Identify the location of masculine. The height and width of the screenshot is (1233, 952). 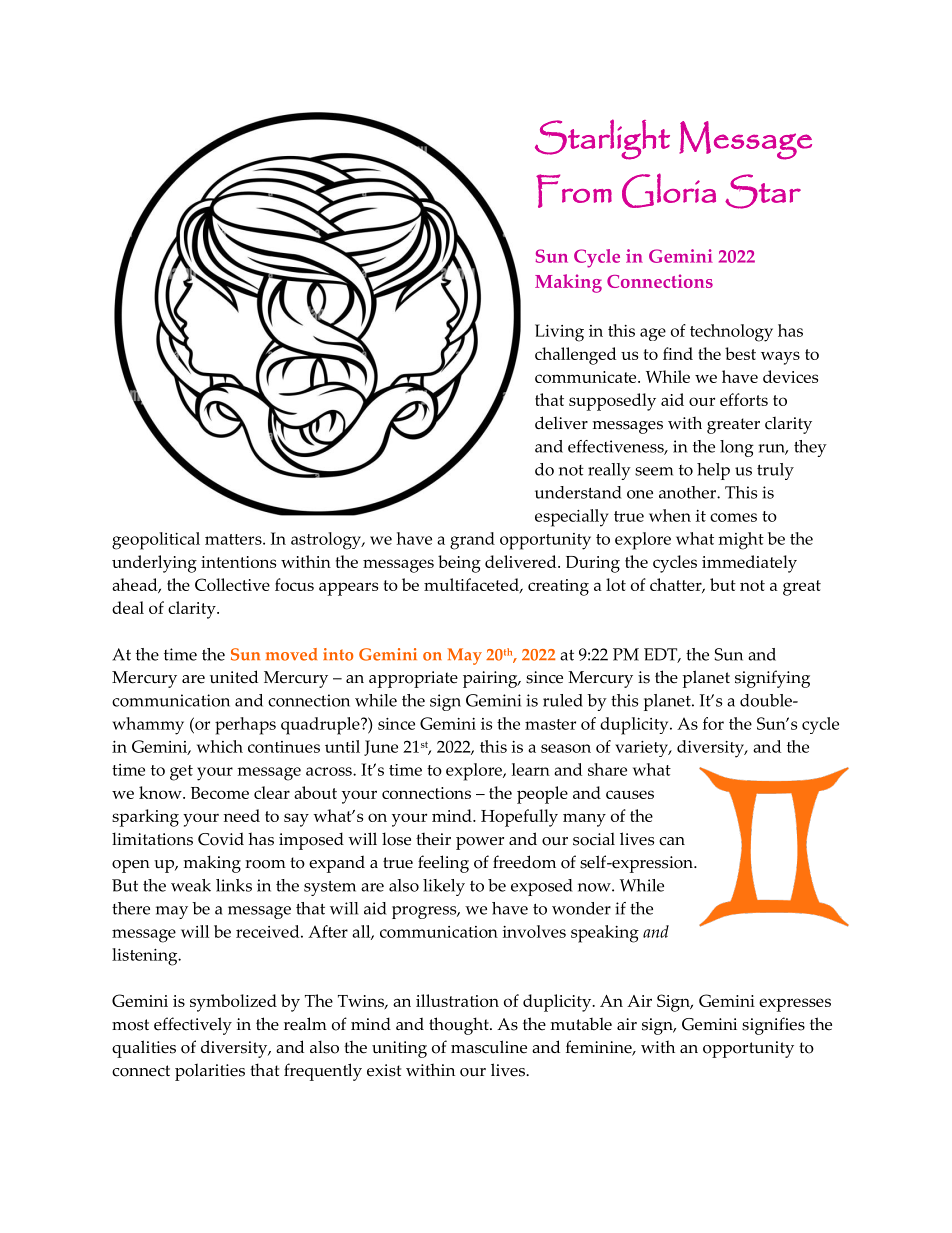
(489, 1047).
